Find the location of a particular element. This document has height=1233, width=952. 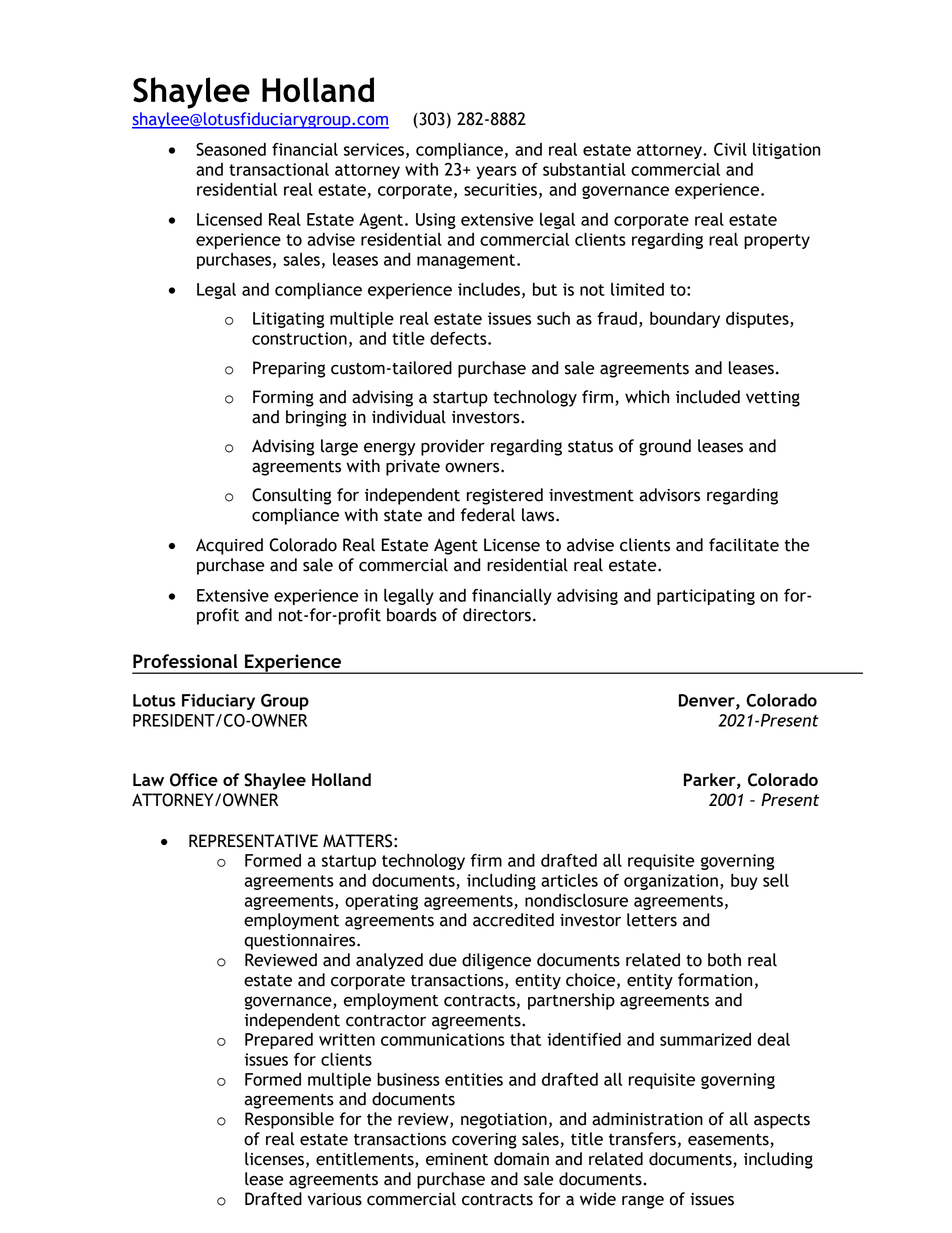

Office is located at coordinates (194, 780).
